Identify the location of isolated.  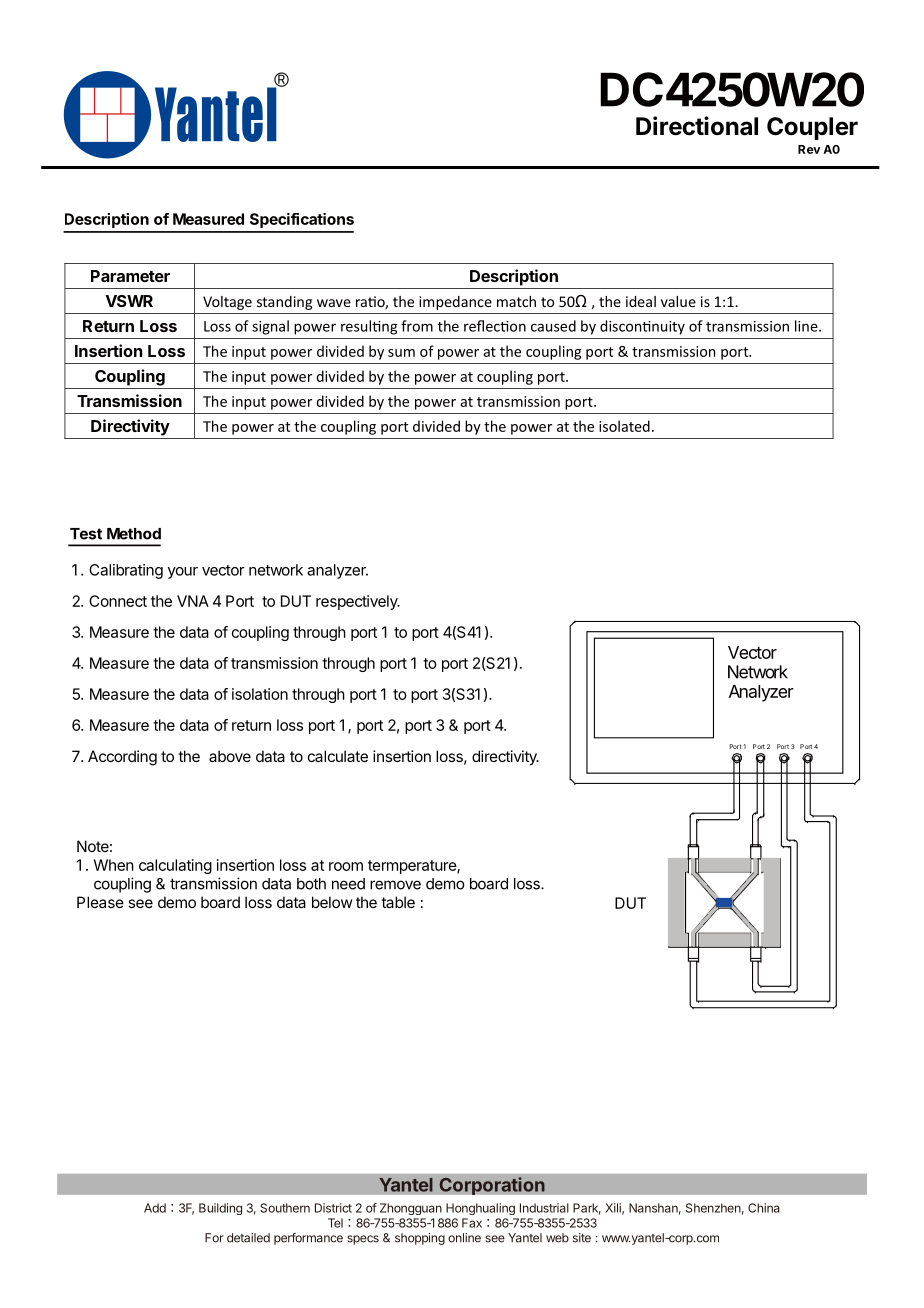
(624, 426).
